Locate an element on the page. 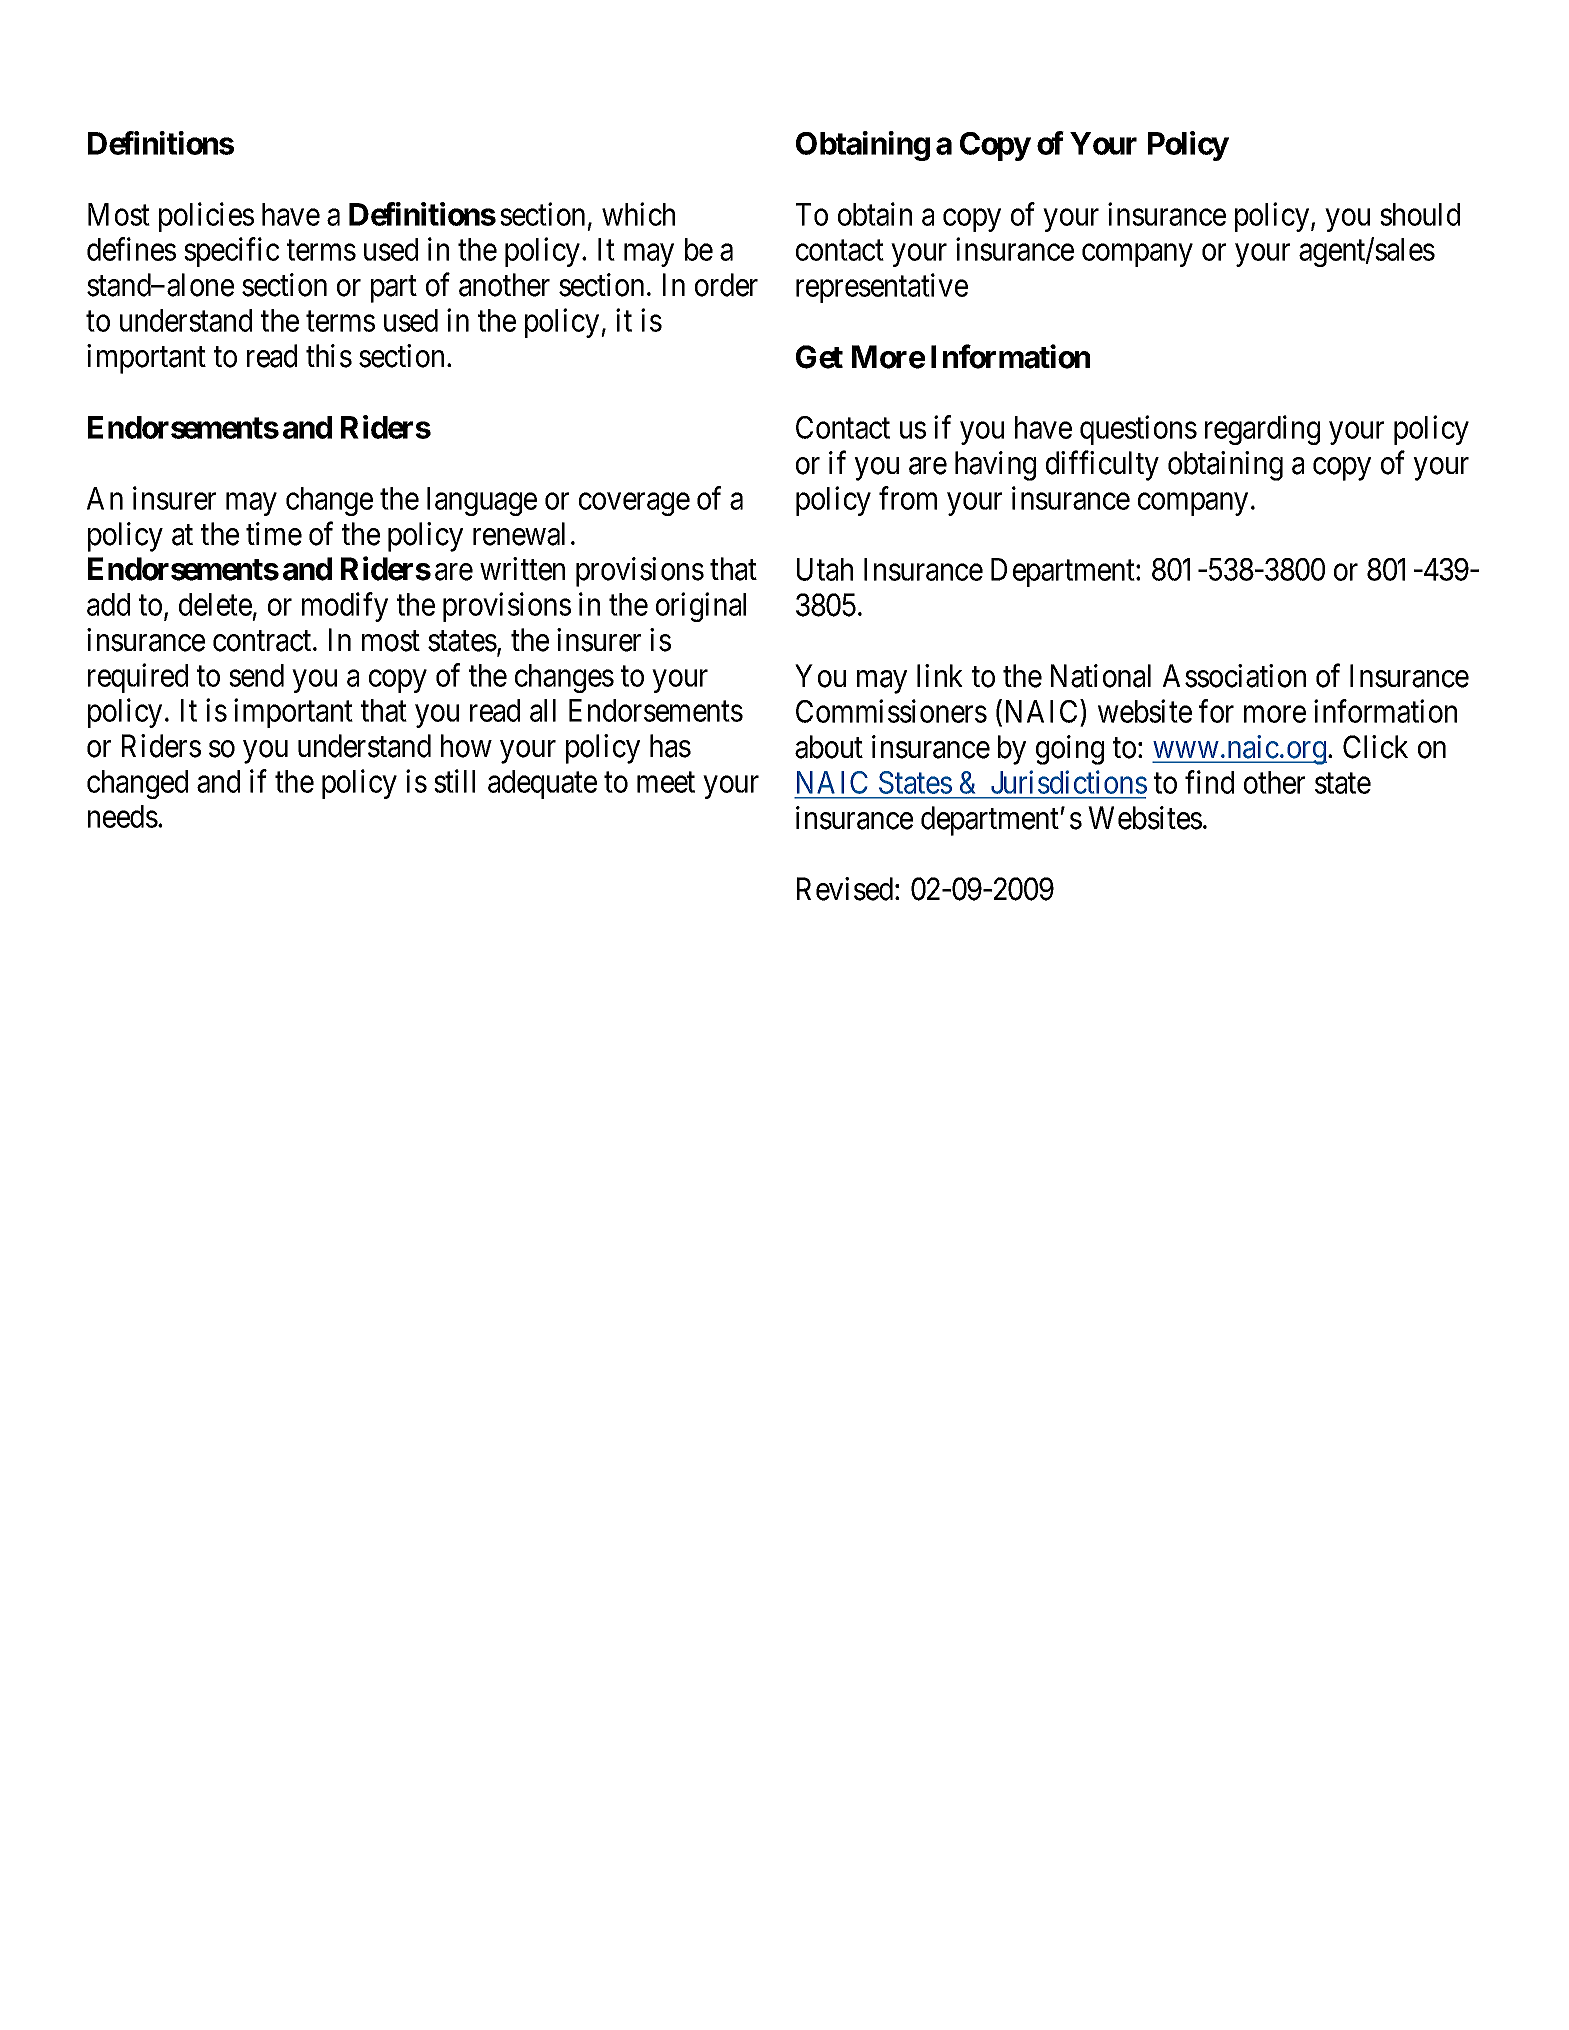 This image has height=2030, width=1569. specific is located at coordinates (231, 252).
